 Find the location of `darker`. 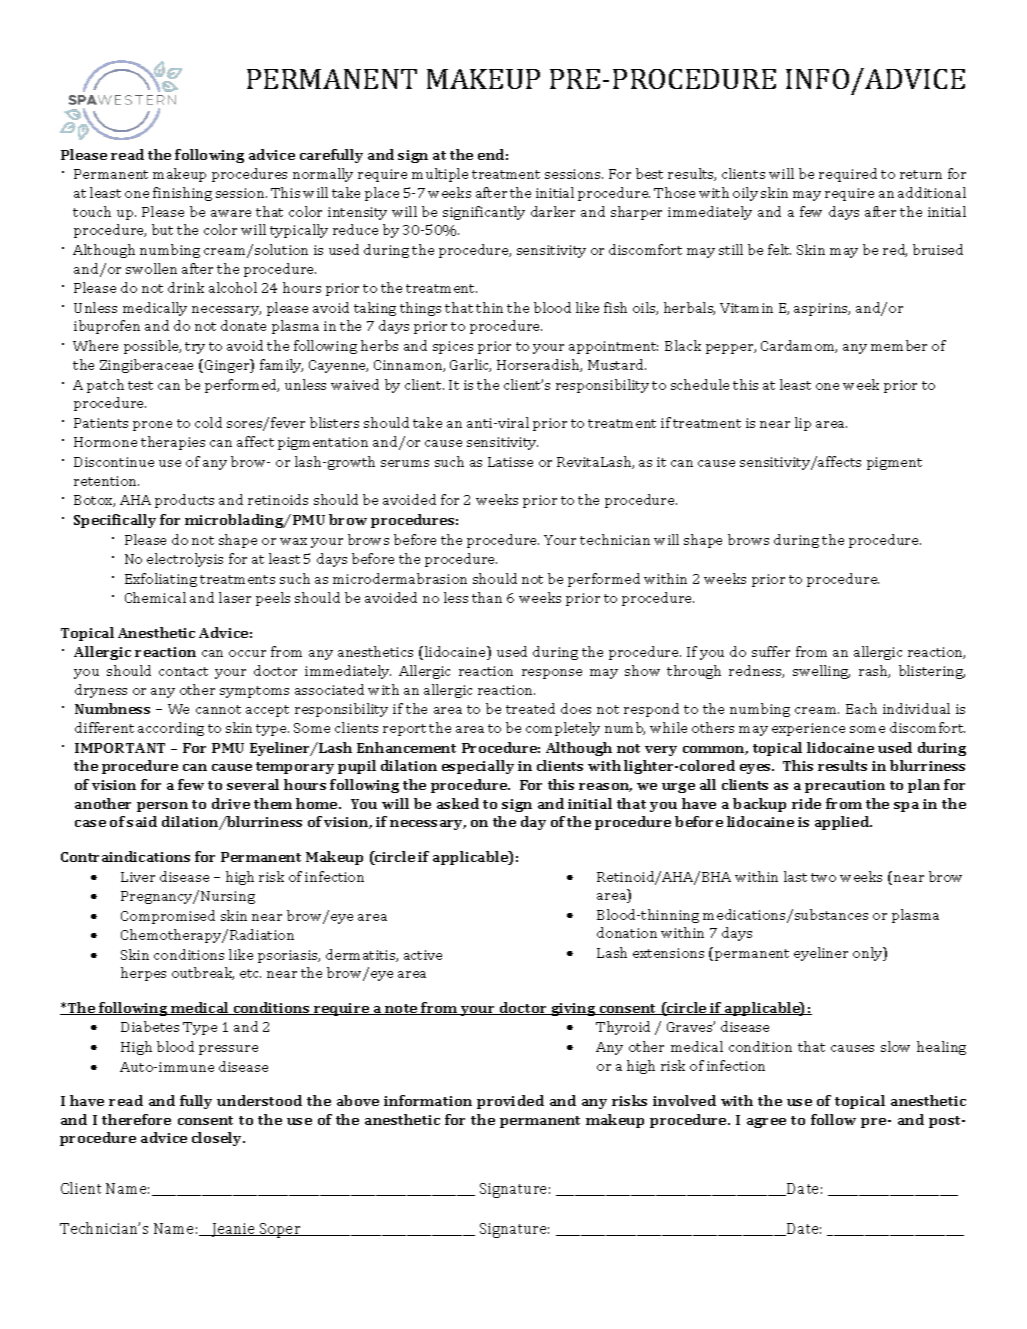

darker is located at coordinates (553, 211).
